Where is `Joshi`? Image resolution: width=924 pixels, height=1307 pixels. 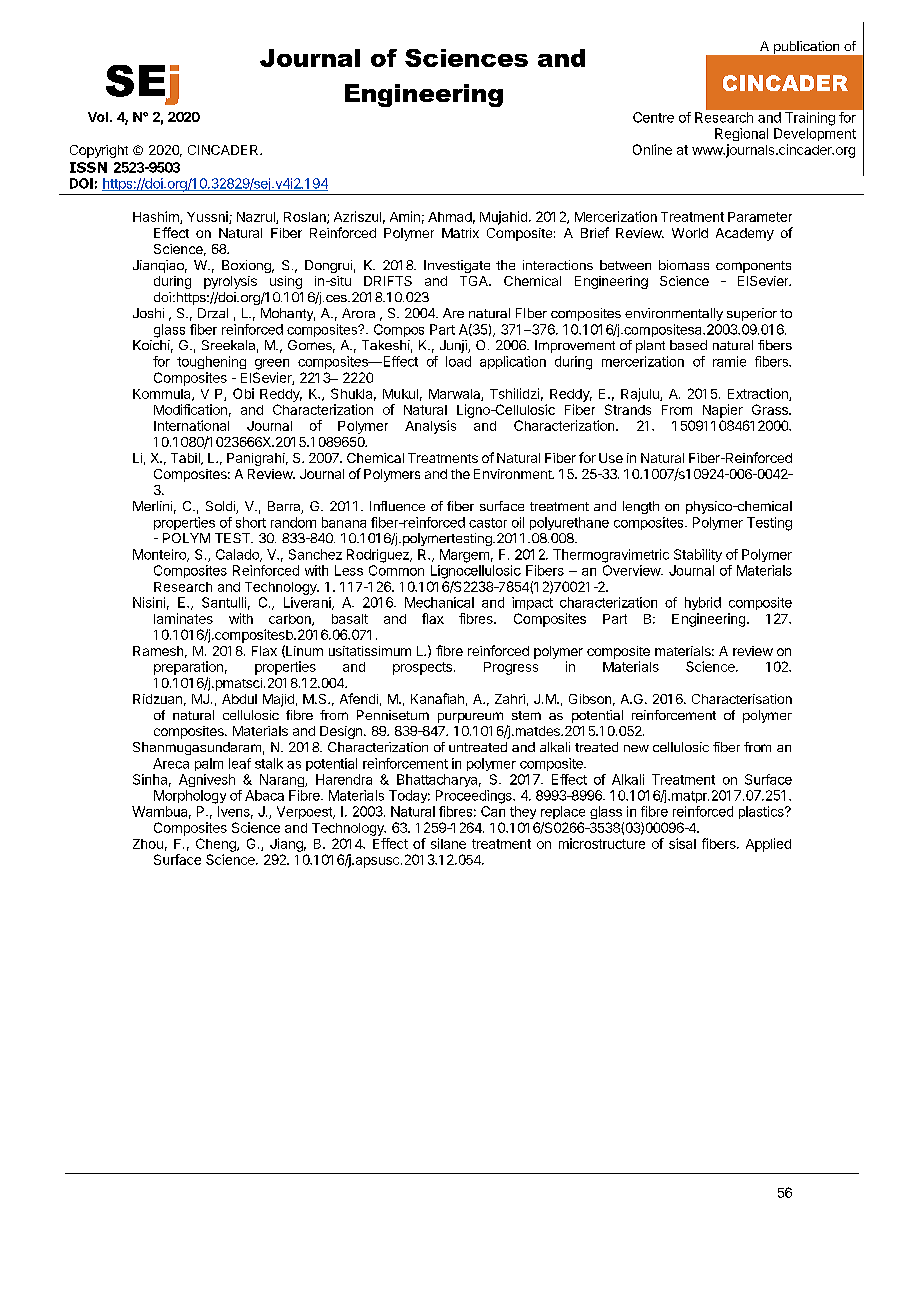
Joshi is located at coordinates (148, 313).
